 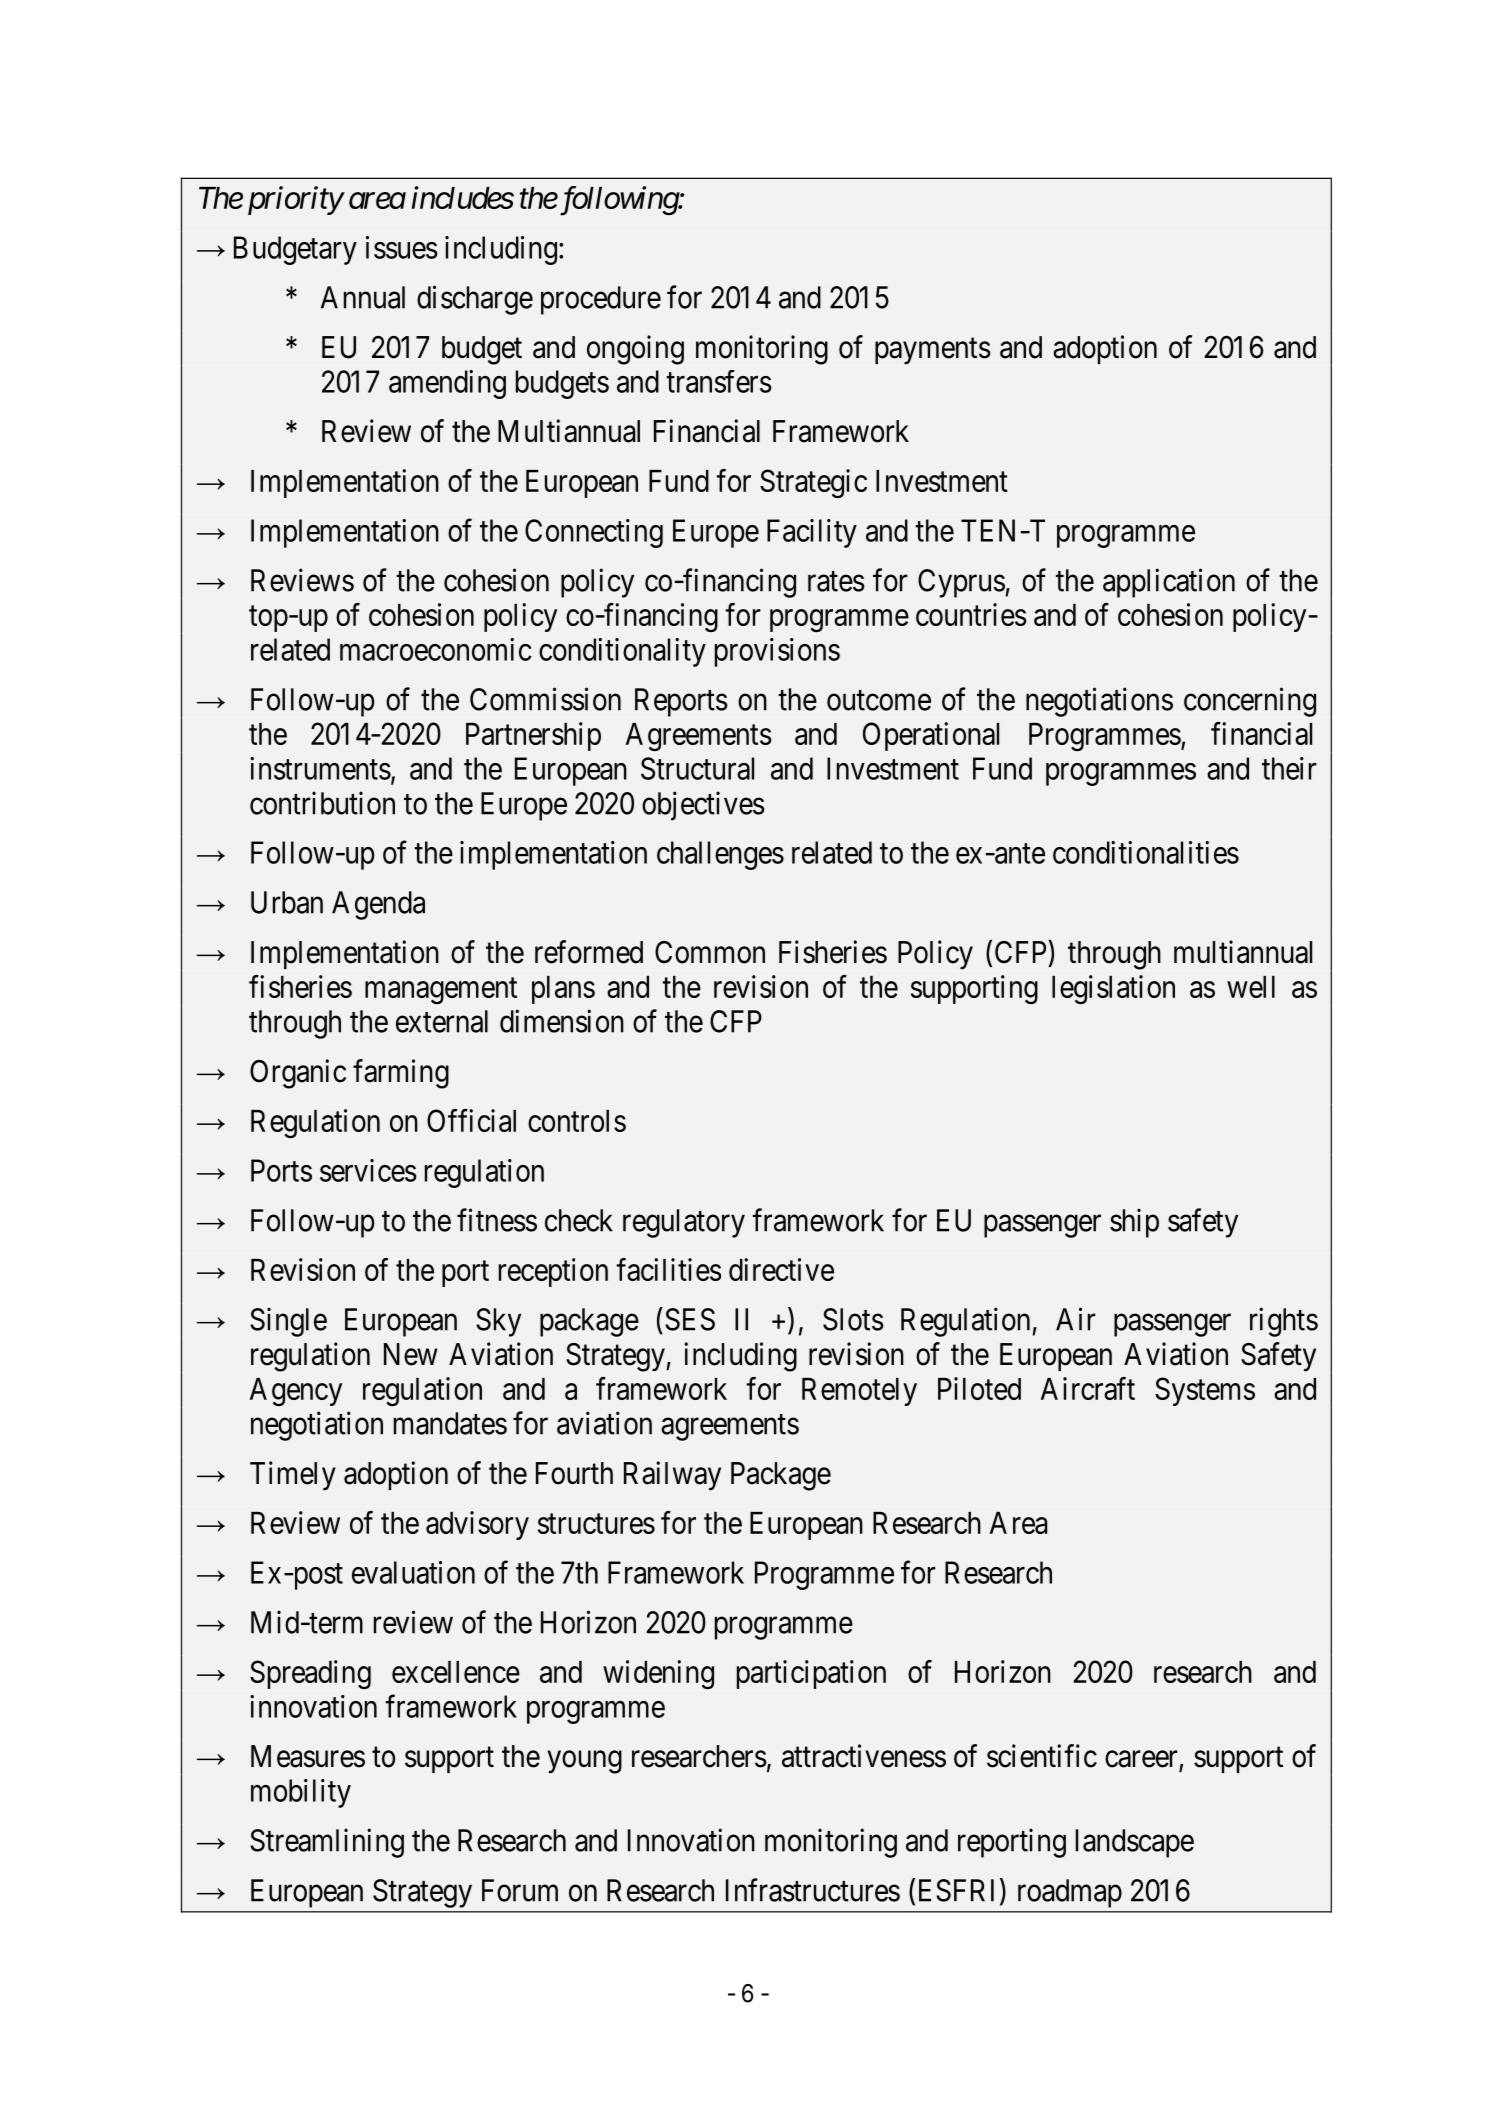 I want to click on New, so click(x=411, y=1354).
